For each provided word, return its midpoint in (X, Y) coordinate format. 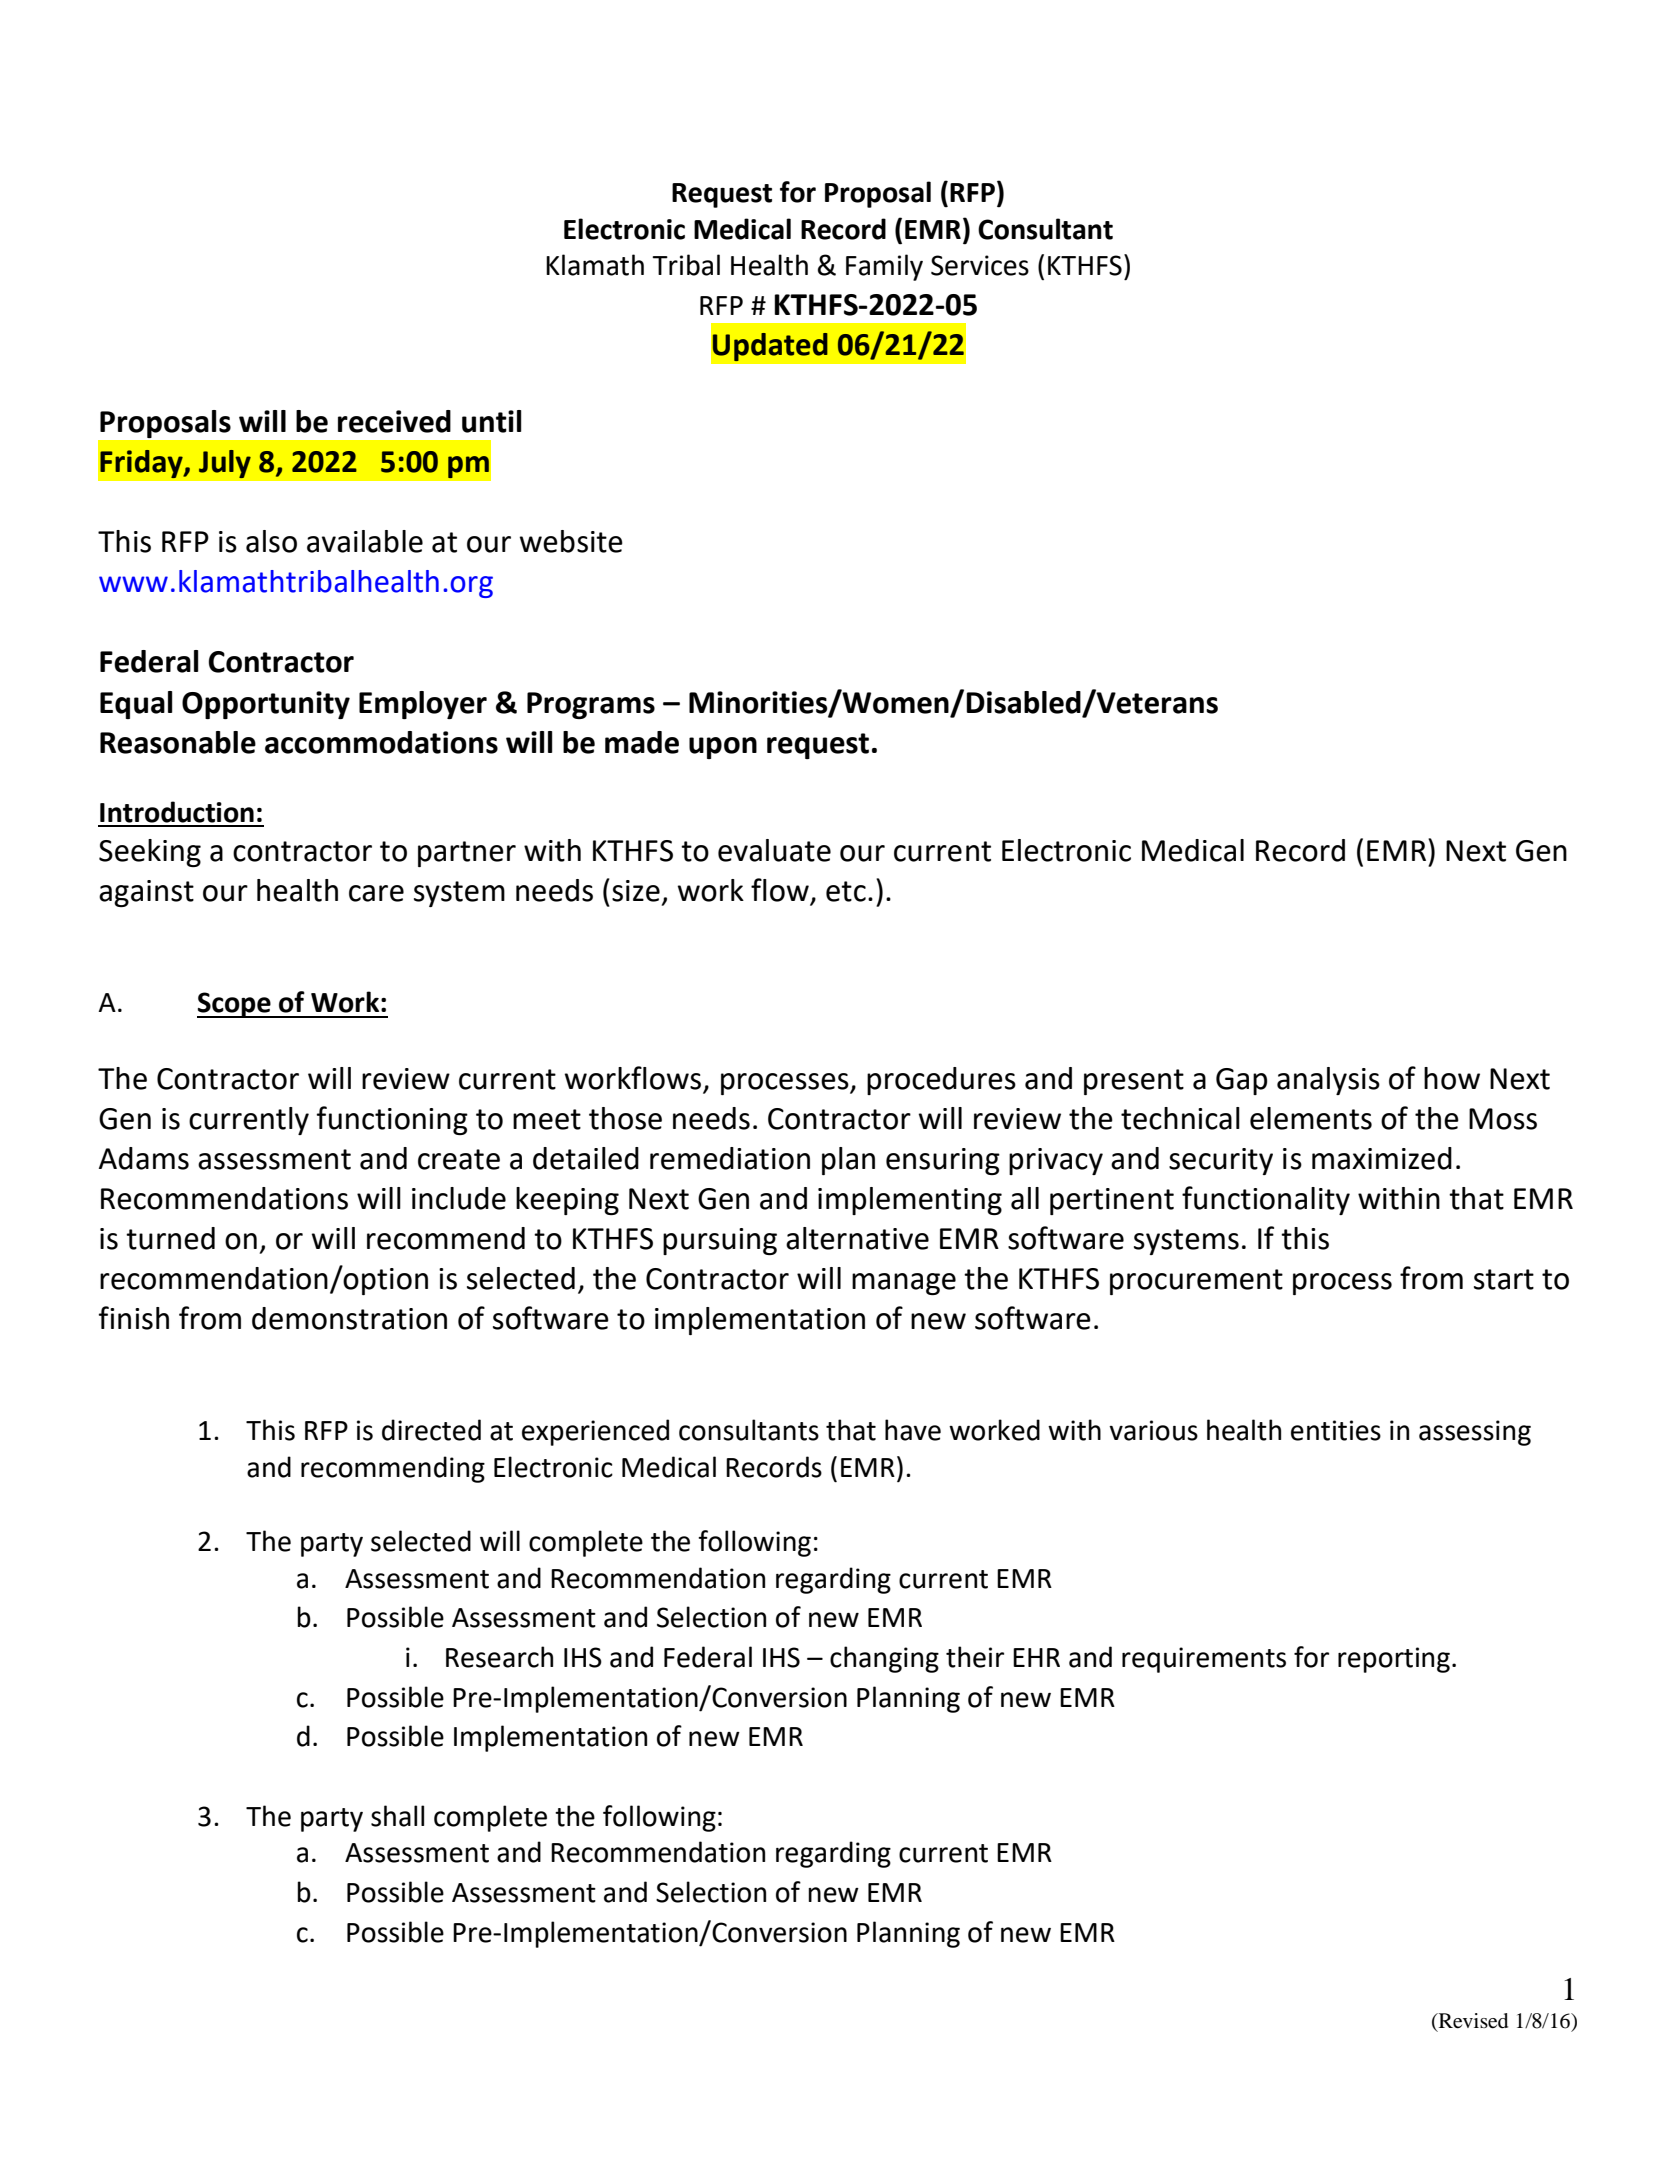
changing (884, 1659)
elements (1311, 1118)
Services (980, 265)
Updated (770, 347)
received (394, 421)
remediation (730, 1158)
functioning (392, 1120)
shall (397, 1816)
